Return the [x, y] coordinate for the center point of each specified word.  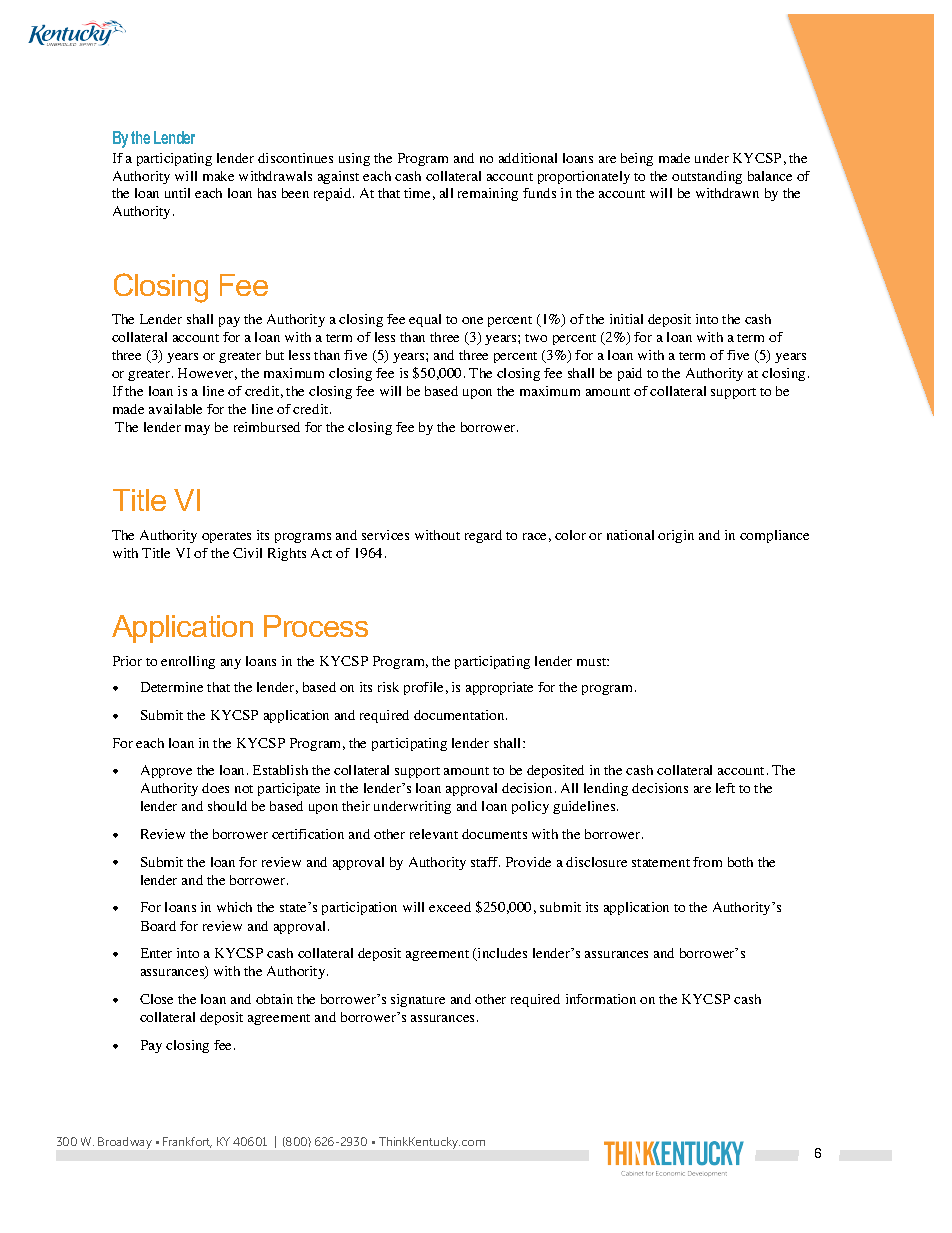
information [601, 999]
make [218, 176]
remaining [488, 194]
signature [418, 1000]
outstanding [707, 177]
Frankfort [187, 1142]
